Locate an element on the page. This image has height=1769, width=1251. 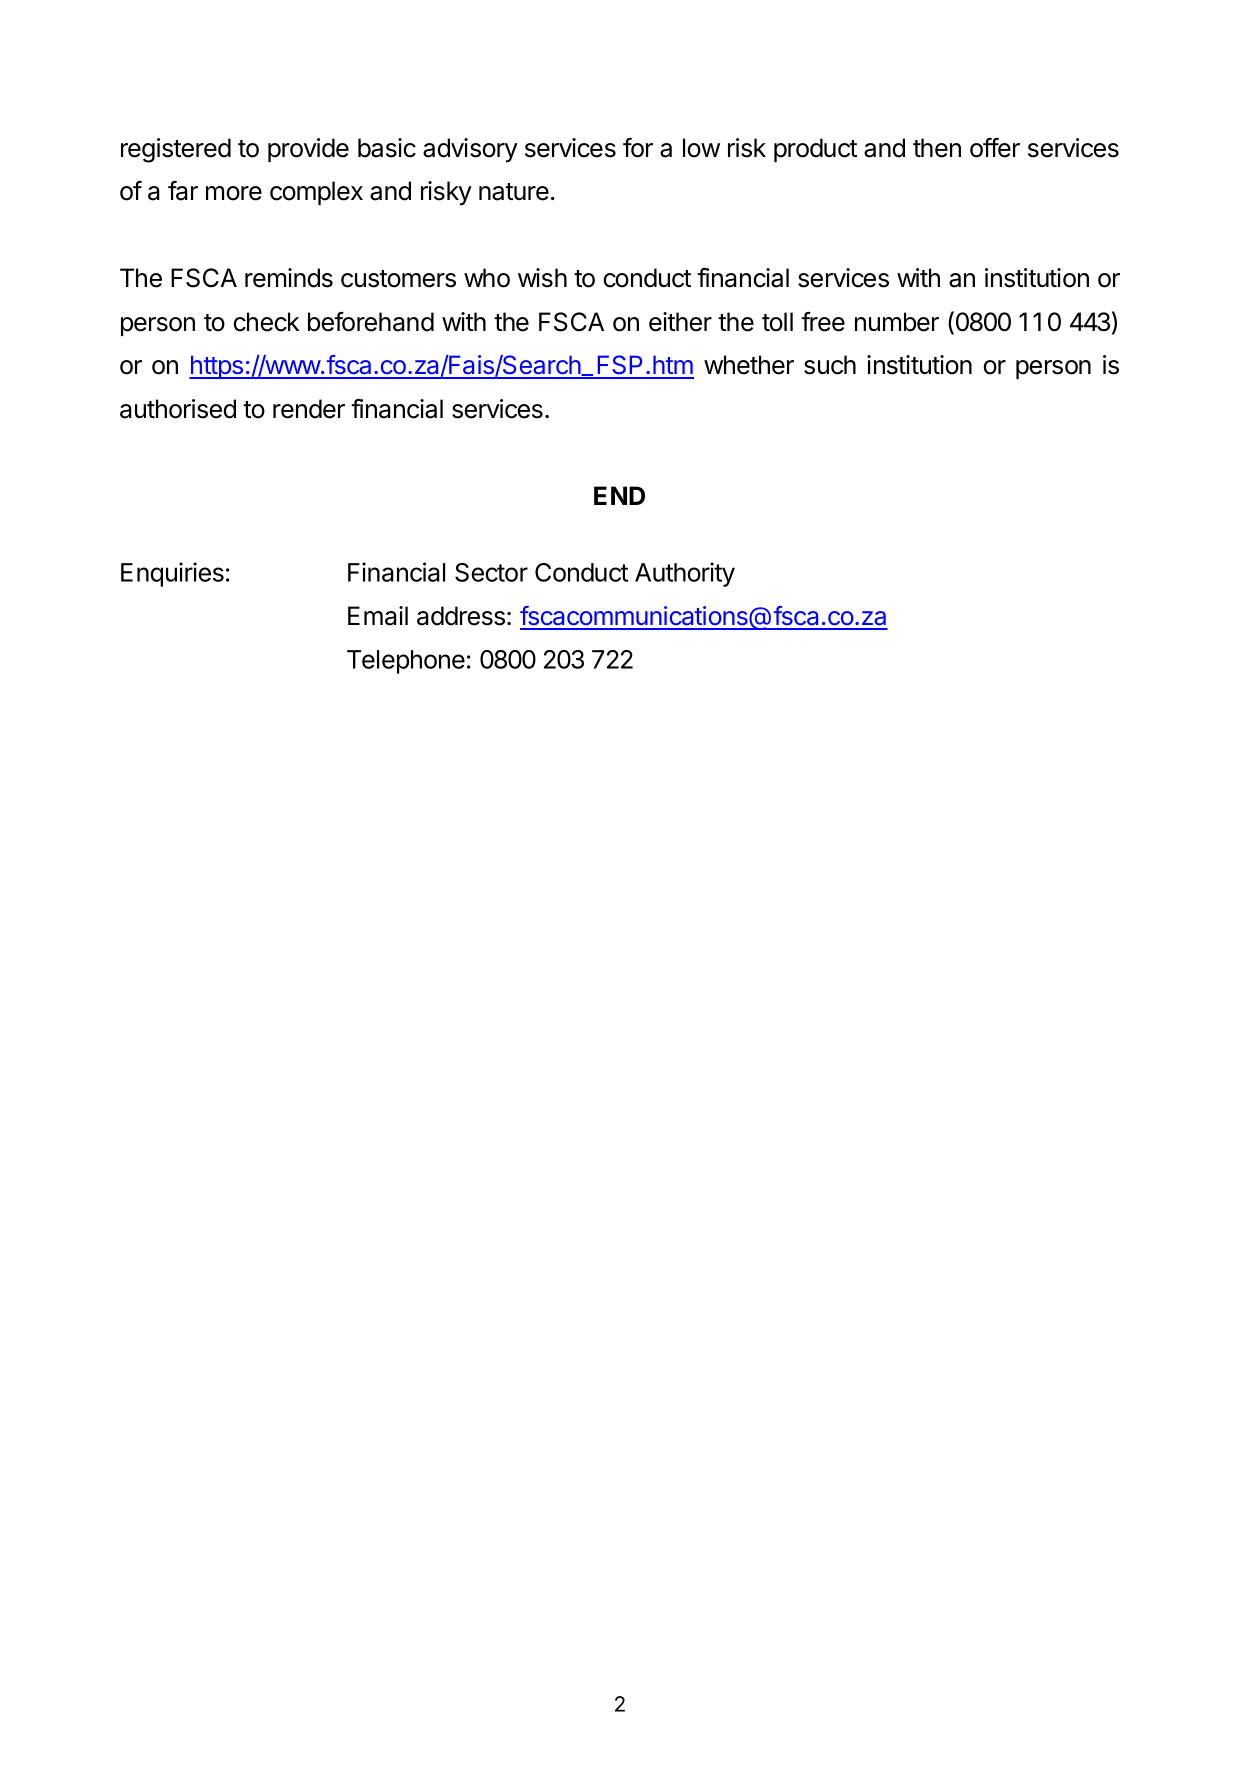
whether is located at coordinates (749, 365).
